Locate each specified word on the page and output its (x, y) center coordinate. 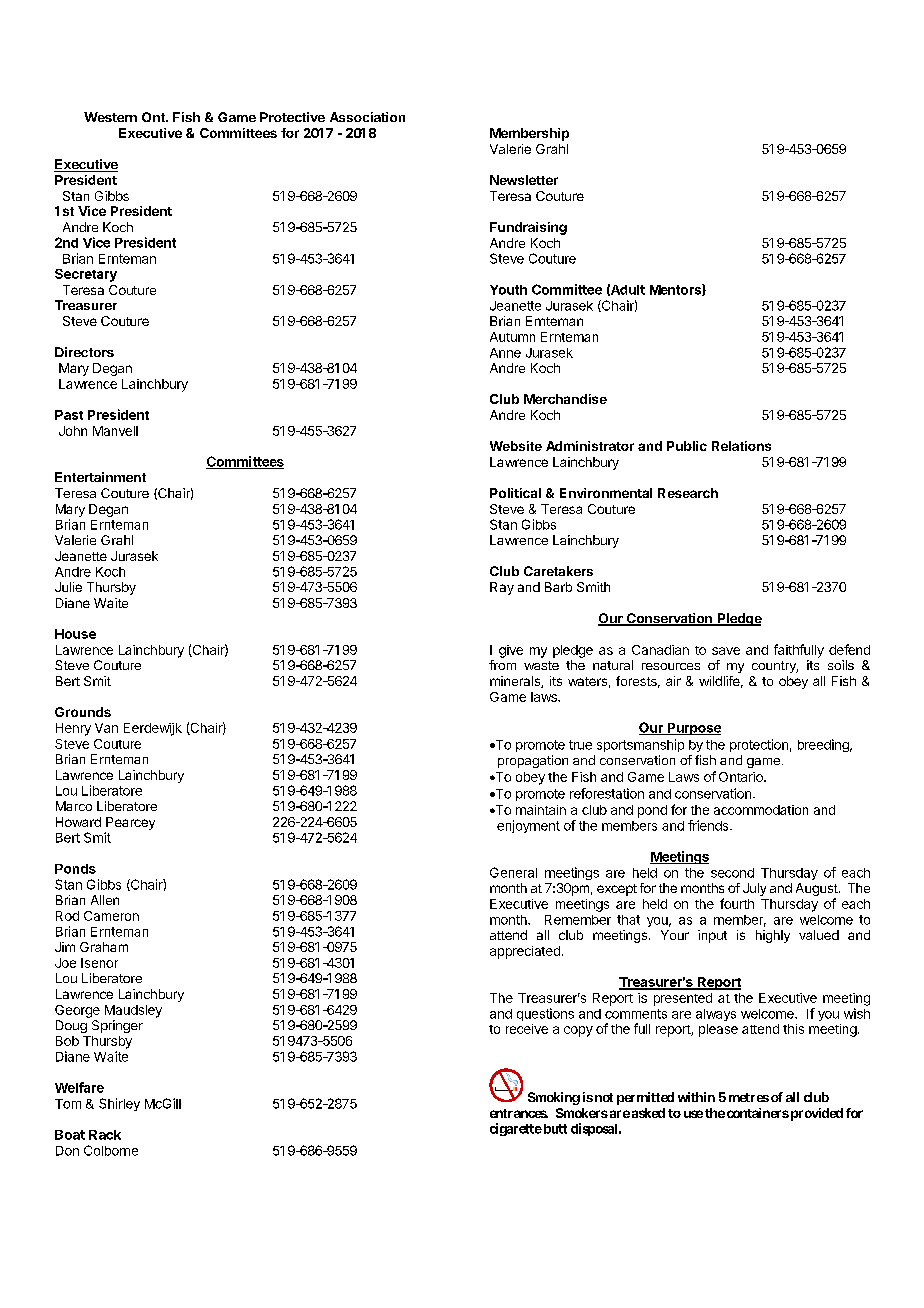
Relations (741, 446)
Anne (505, 353)
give (511, 651)
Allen (105, 900)
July (754, 889)
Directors (84, 352)
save (726, 651)
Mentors (676, 290)
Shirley (119, 1104)
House (75, 634)
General (513, 872)
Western (110, 117)
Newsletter (524, 180)
